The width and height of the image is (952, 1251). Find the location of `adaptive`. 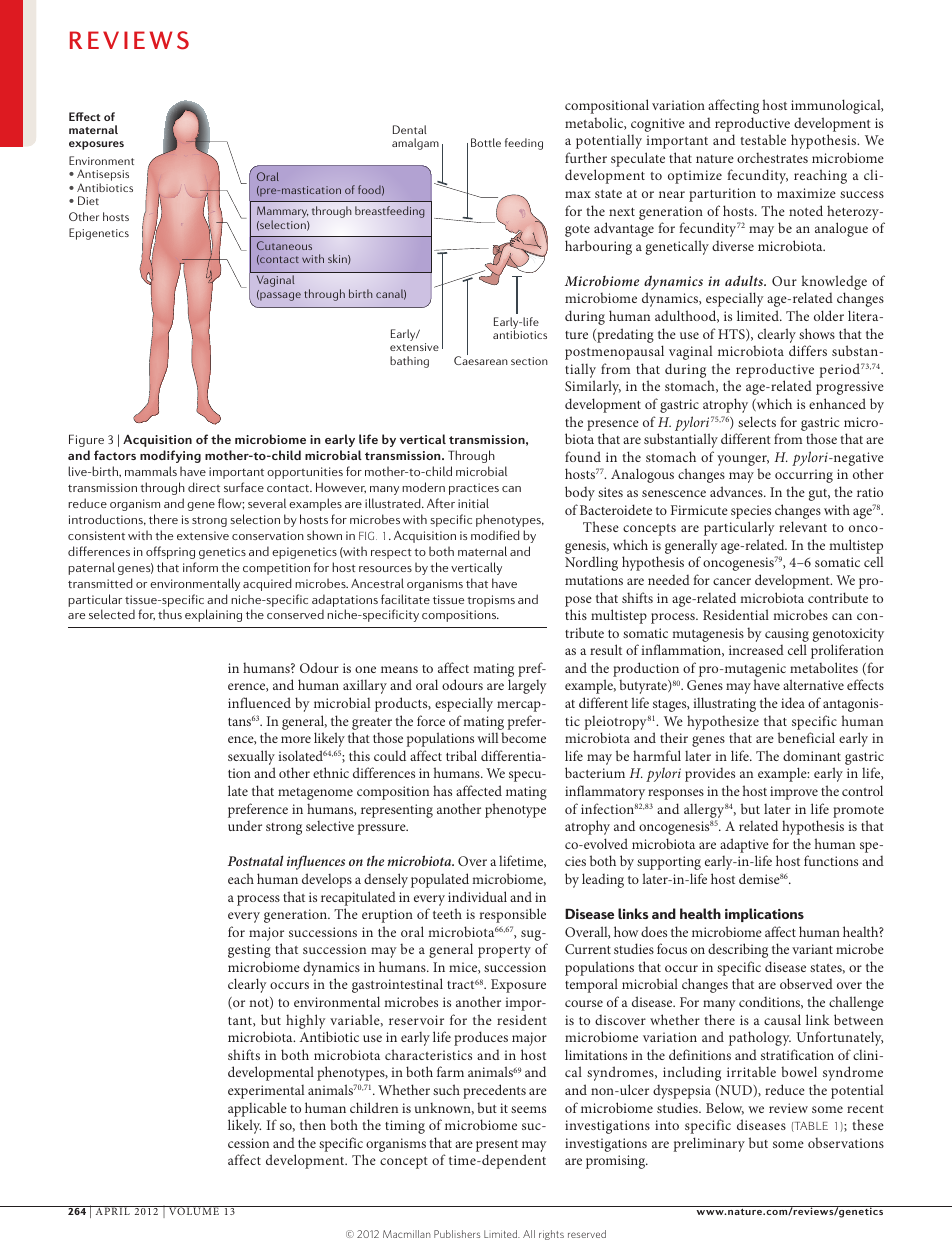

adaptive is located at coordinates (744, 845).
